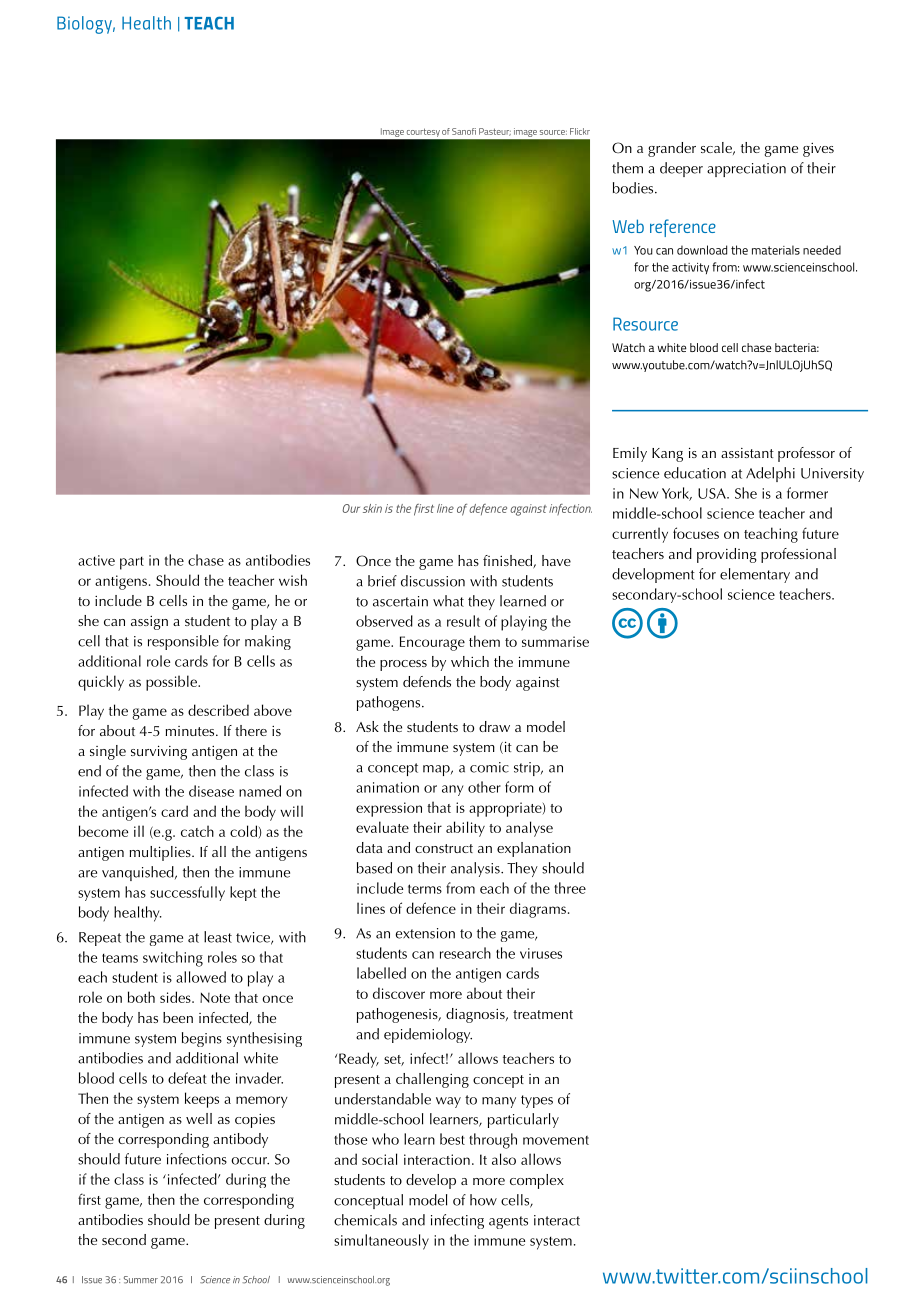 This screenshot has width=924, height=1308. What do you see at coordinates (464, 131) in the screenshot?
I see `Sanofi` at bounding box center [464, 131].
